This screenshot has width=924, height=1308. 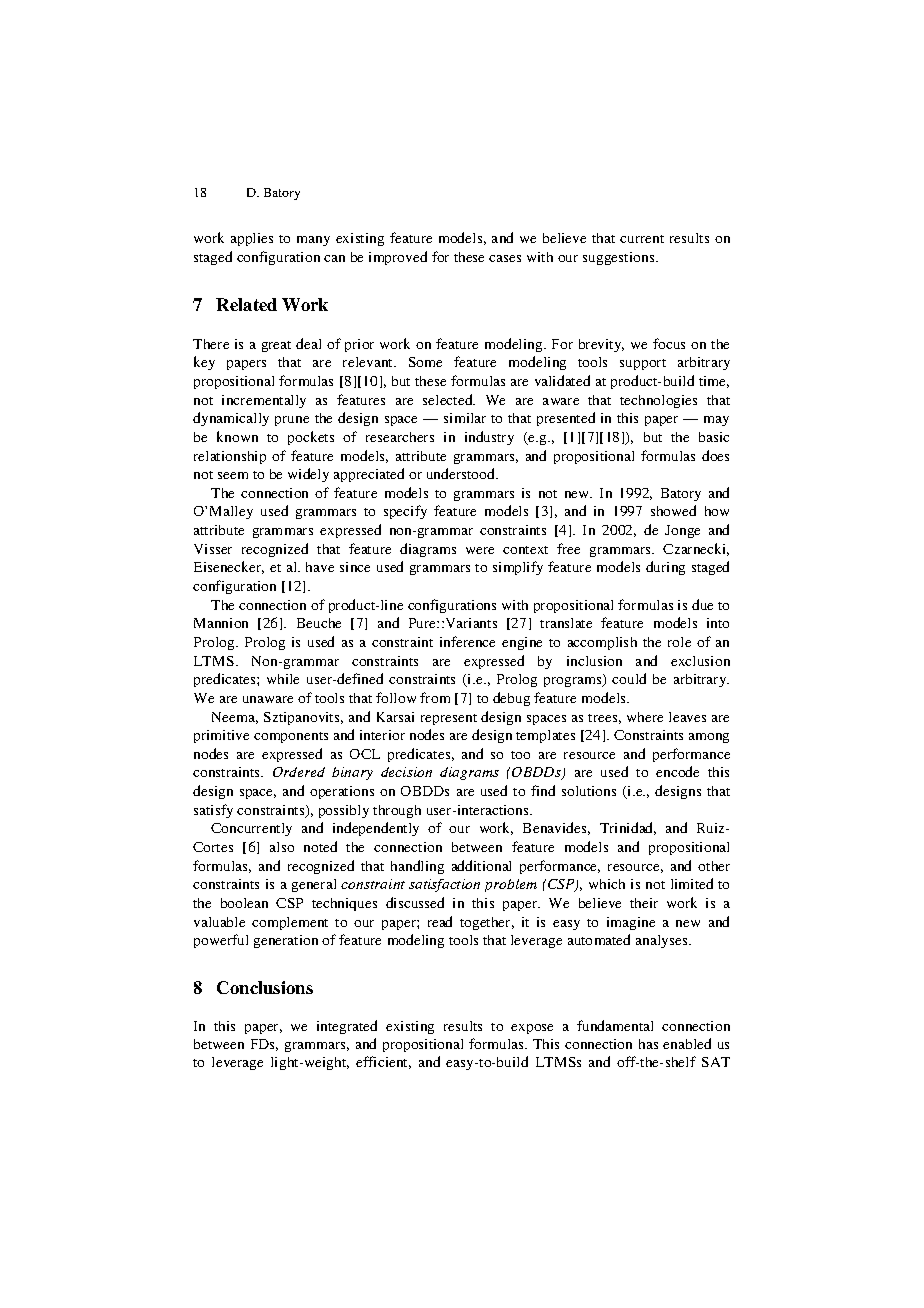 What do you see at coordinates (406, 772) in the screenshot?
I see `decision` at bounding box center [406, 772].
